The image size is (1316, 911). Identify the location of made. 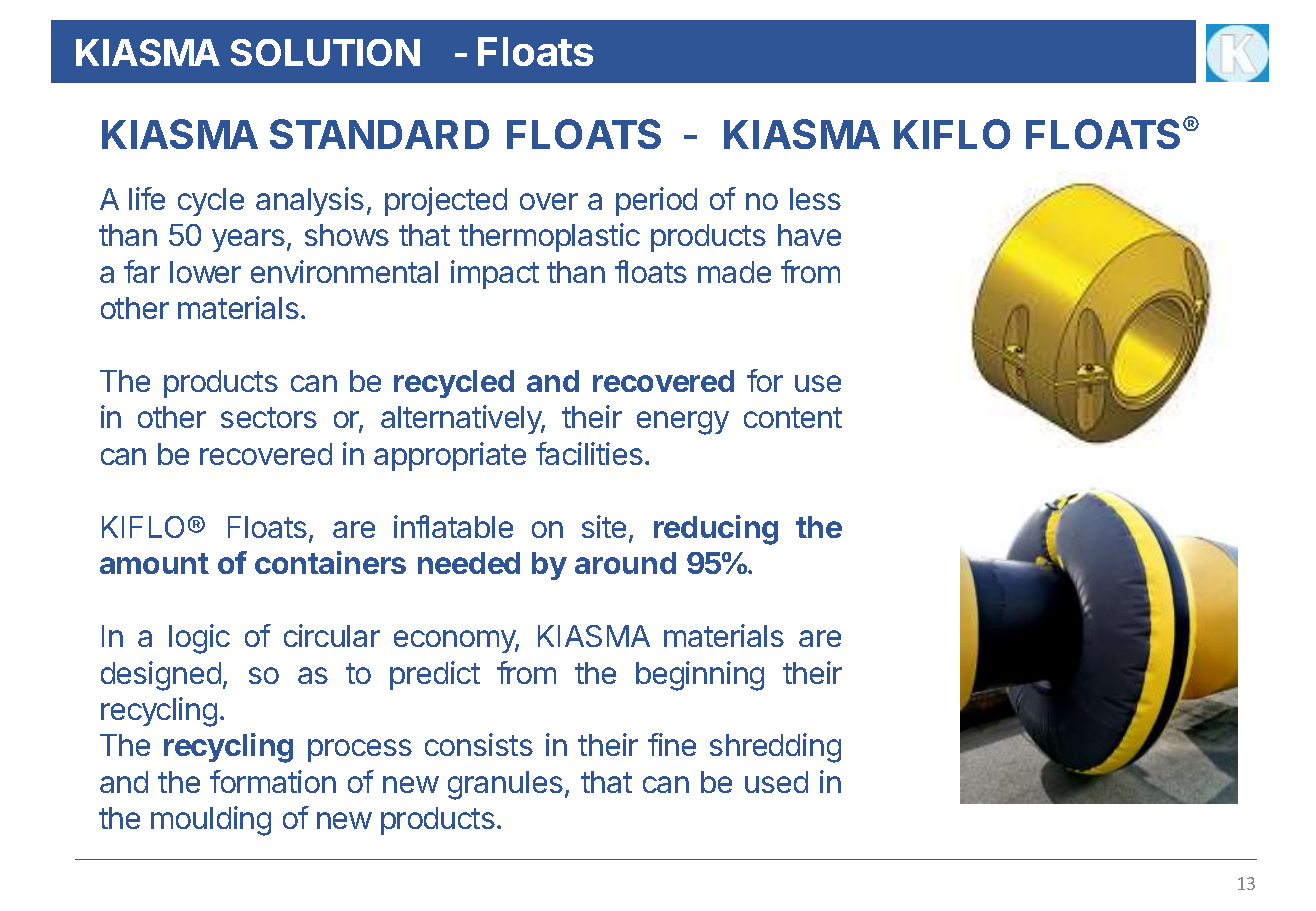
(734, 272).
